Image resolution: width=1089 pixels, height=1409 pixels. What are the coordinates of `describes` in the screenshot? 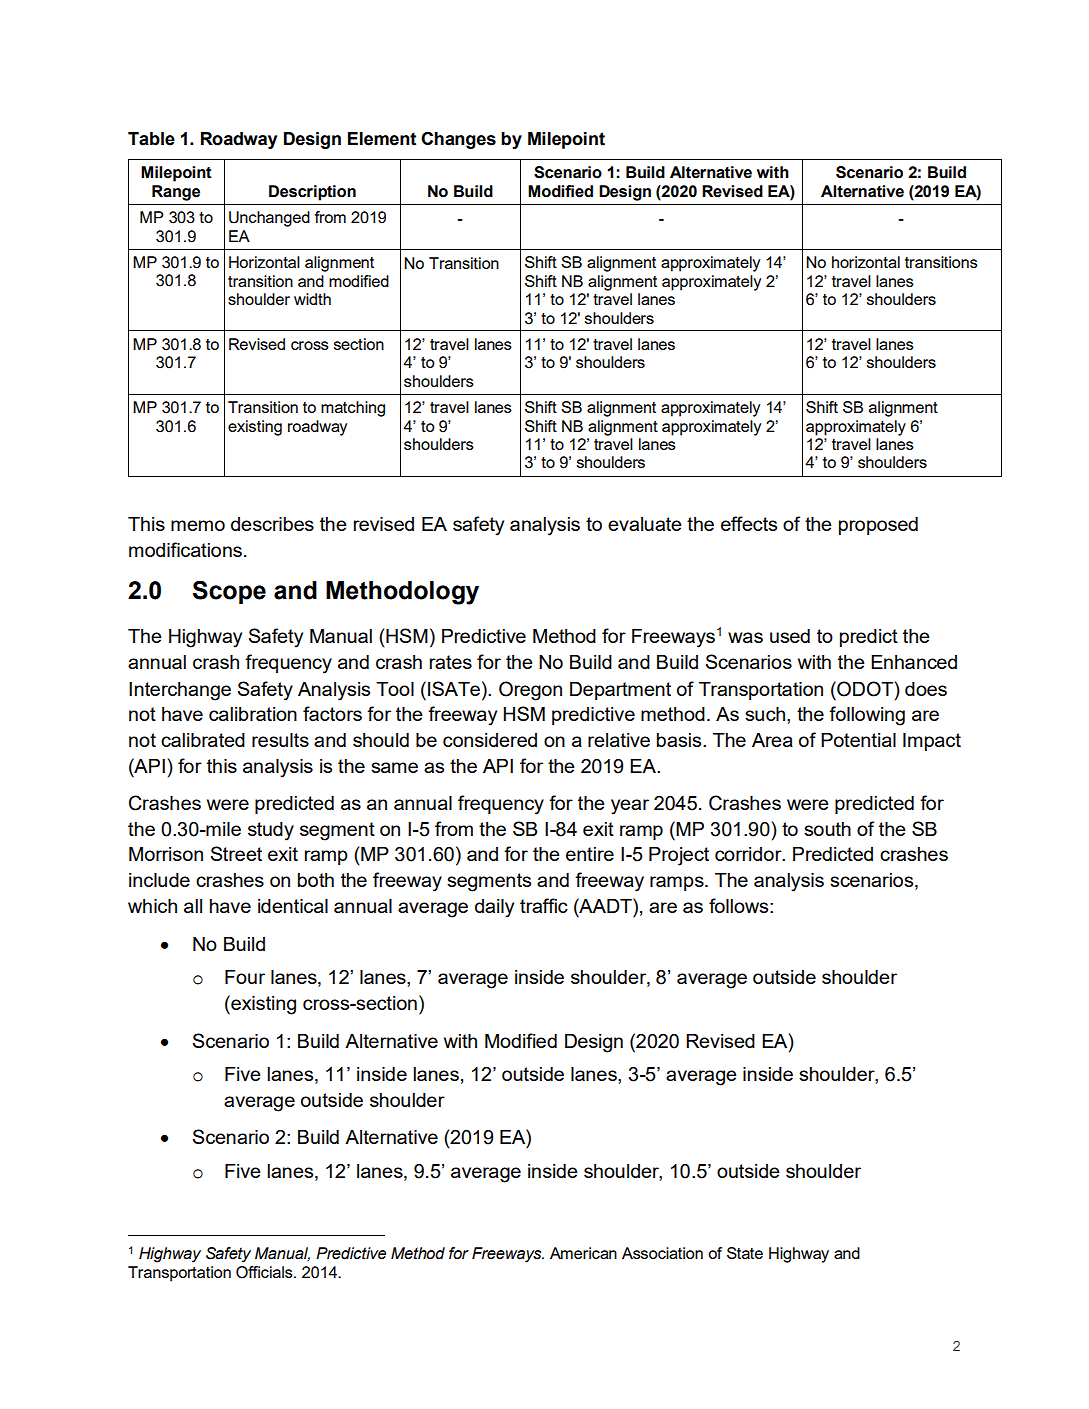 It's located at (272, 524).
